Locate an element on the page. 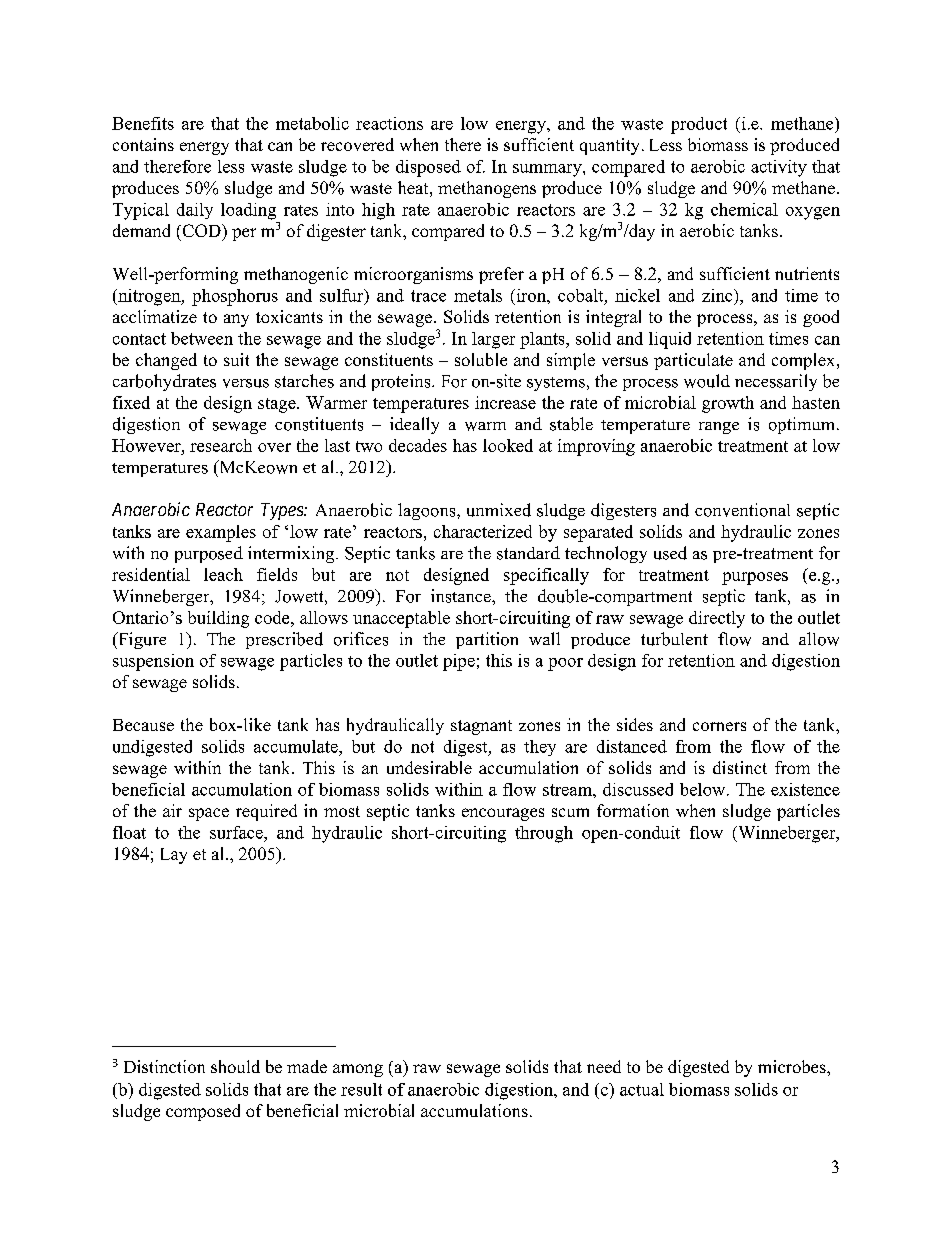  contains is located at coordinates (143, 144).
